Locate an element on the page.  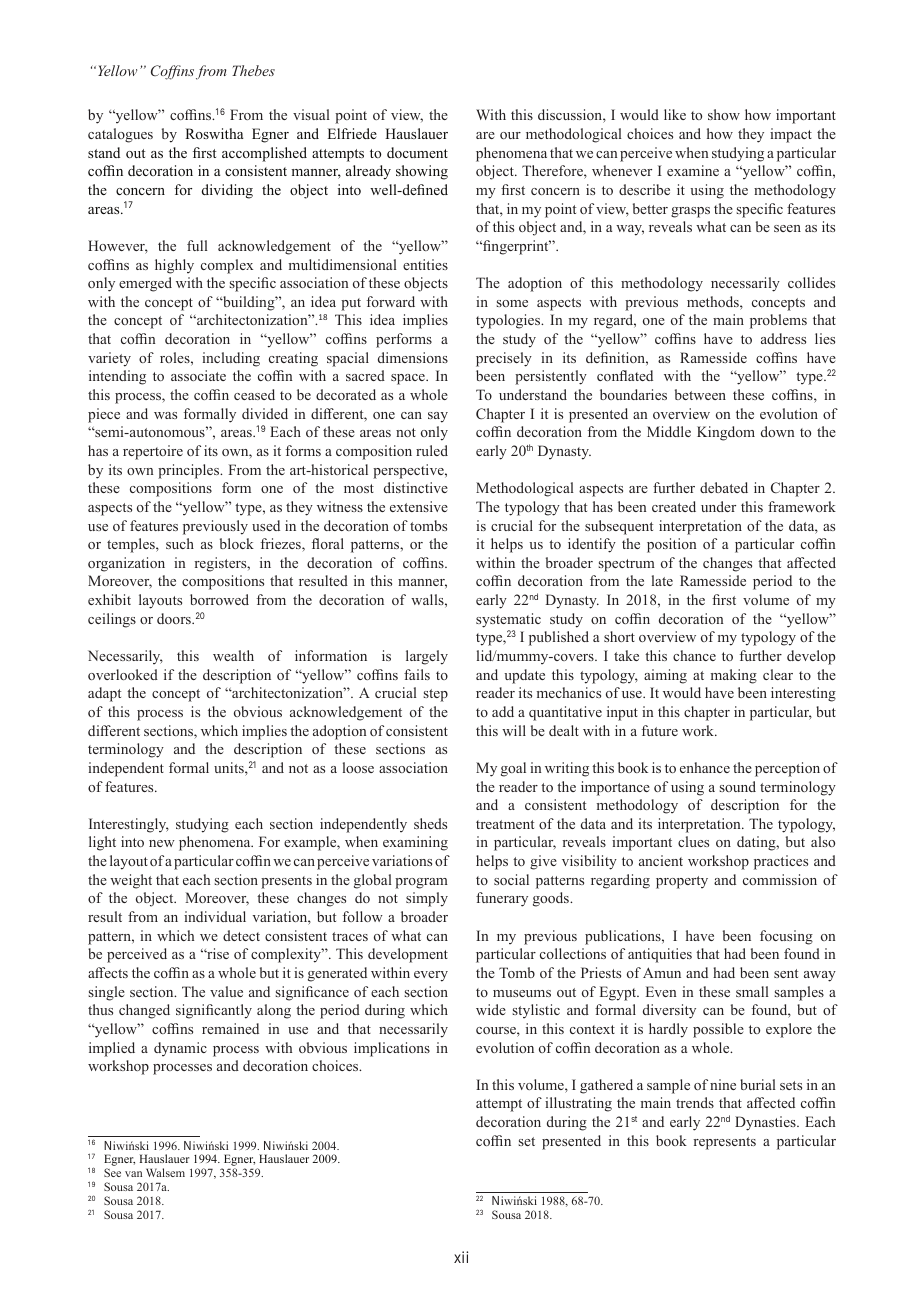
systematic is located at coordinates (508, 620).
